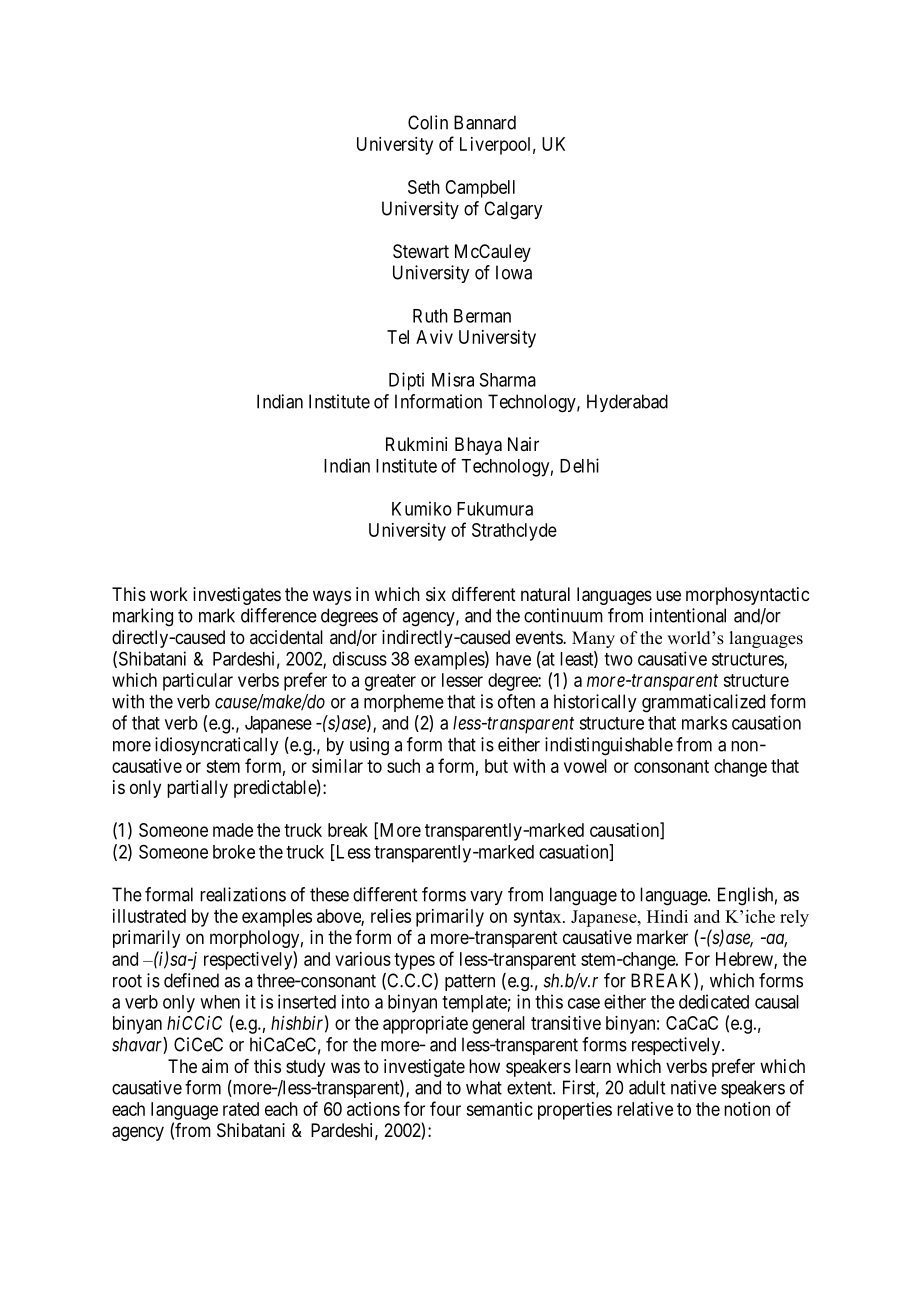  Describe the element at coordinates (436, 594) in the screenshot. I see `six` at that location.
